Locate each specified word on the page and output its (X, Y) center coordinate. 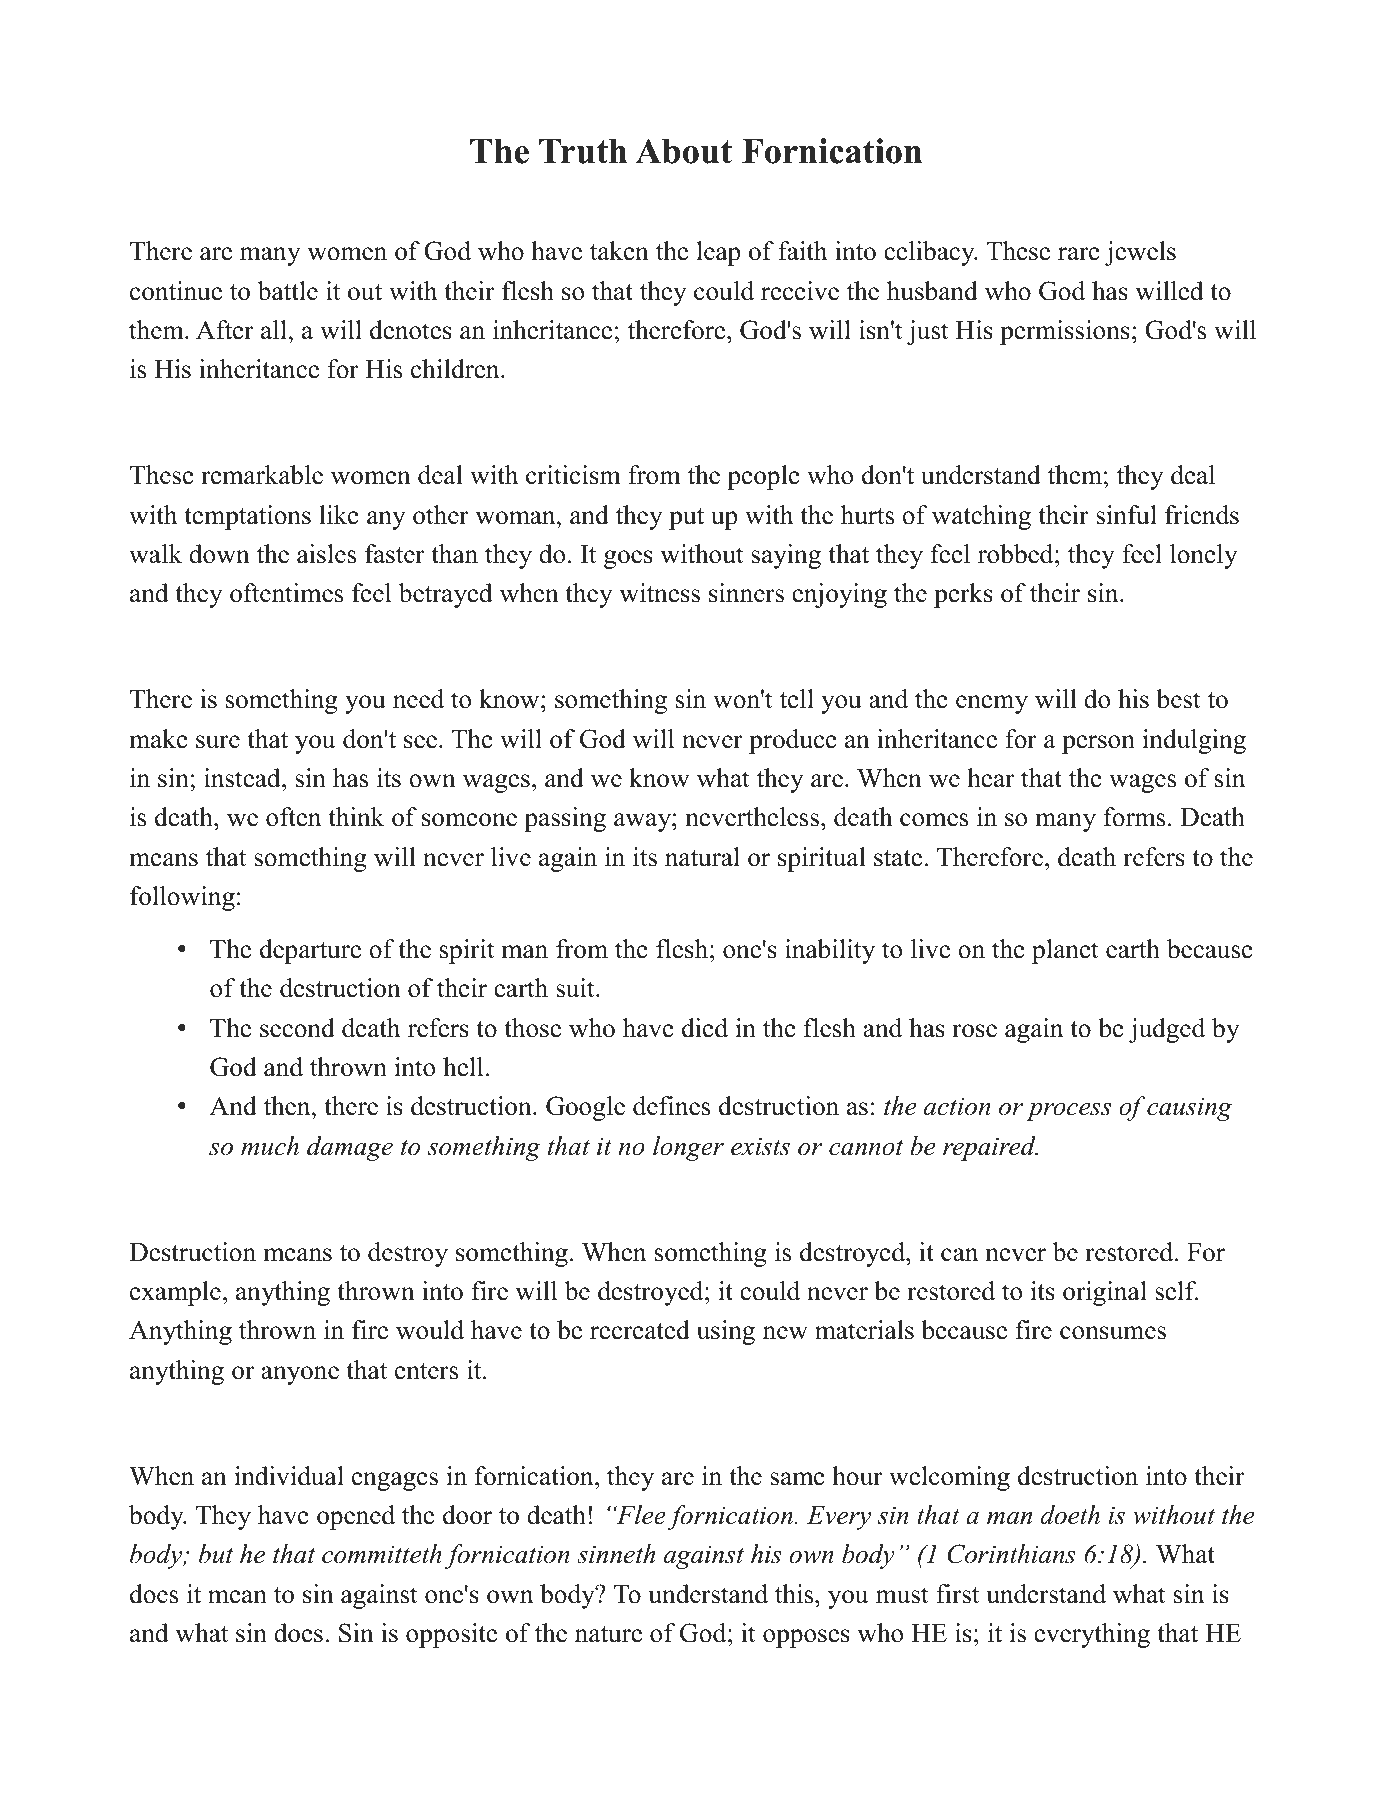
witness (659, 593)
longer (688, 1148)
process (1068, 1112)
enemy (992, 704)
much (270, 1146)
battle (288, 291)
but (216, 1554)
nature (608, 1634)
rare (1079, 254)
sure (218, 742)
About (683, 151)
